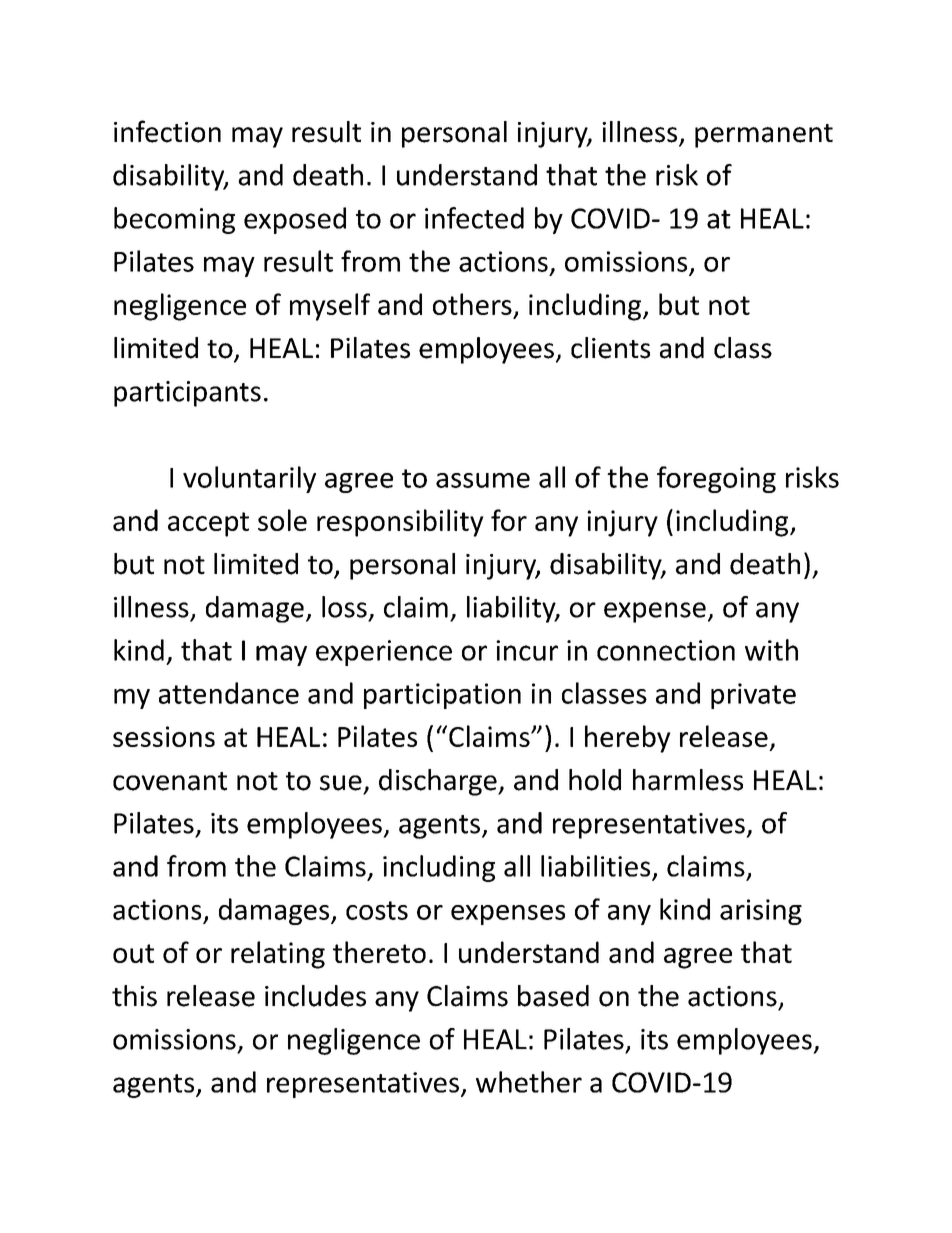  What do you see at coordinates (474, 218) in the document?
I see `infected` at bounding box center [474, 218].
